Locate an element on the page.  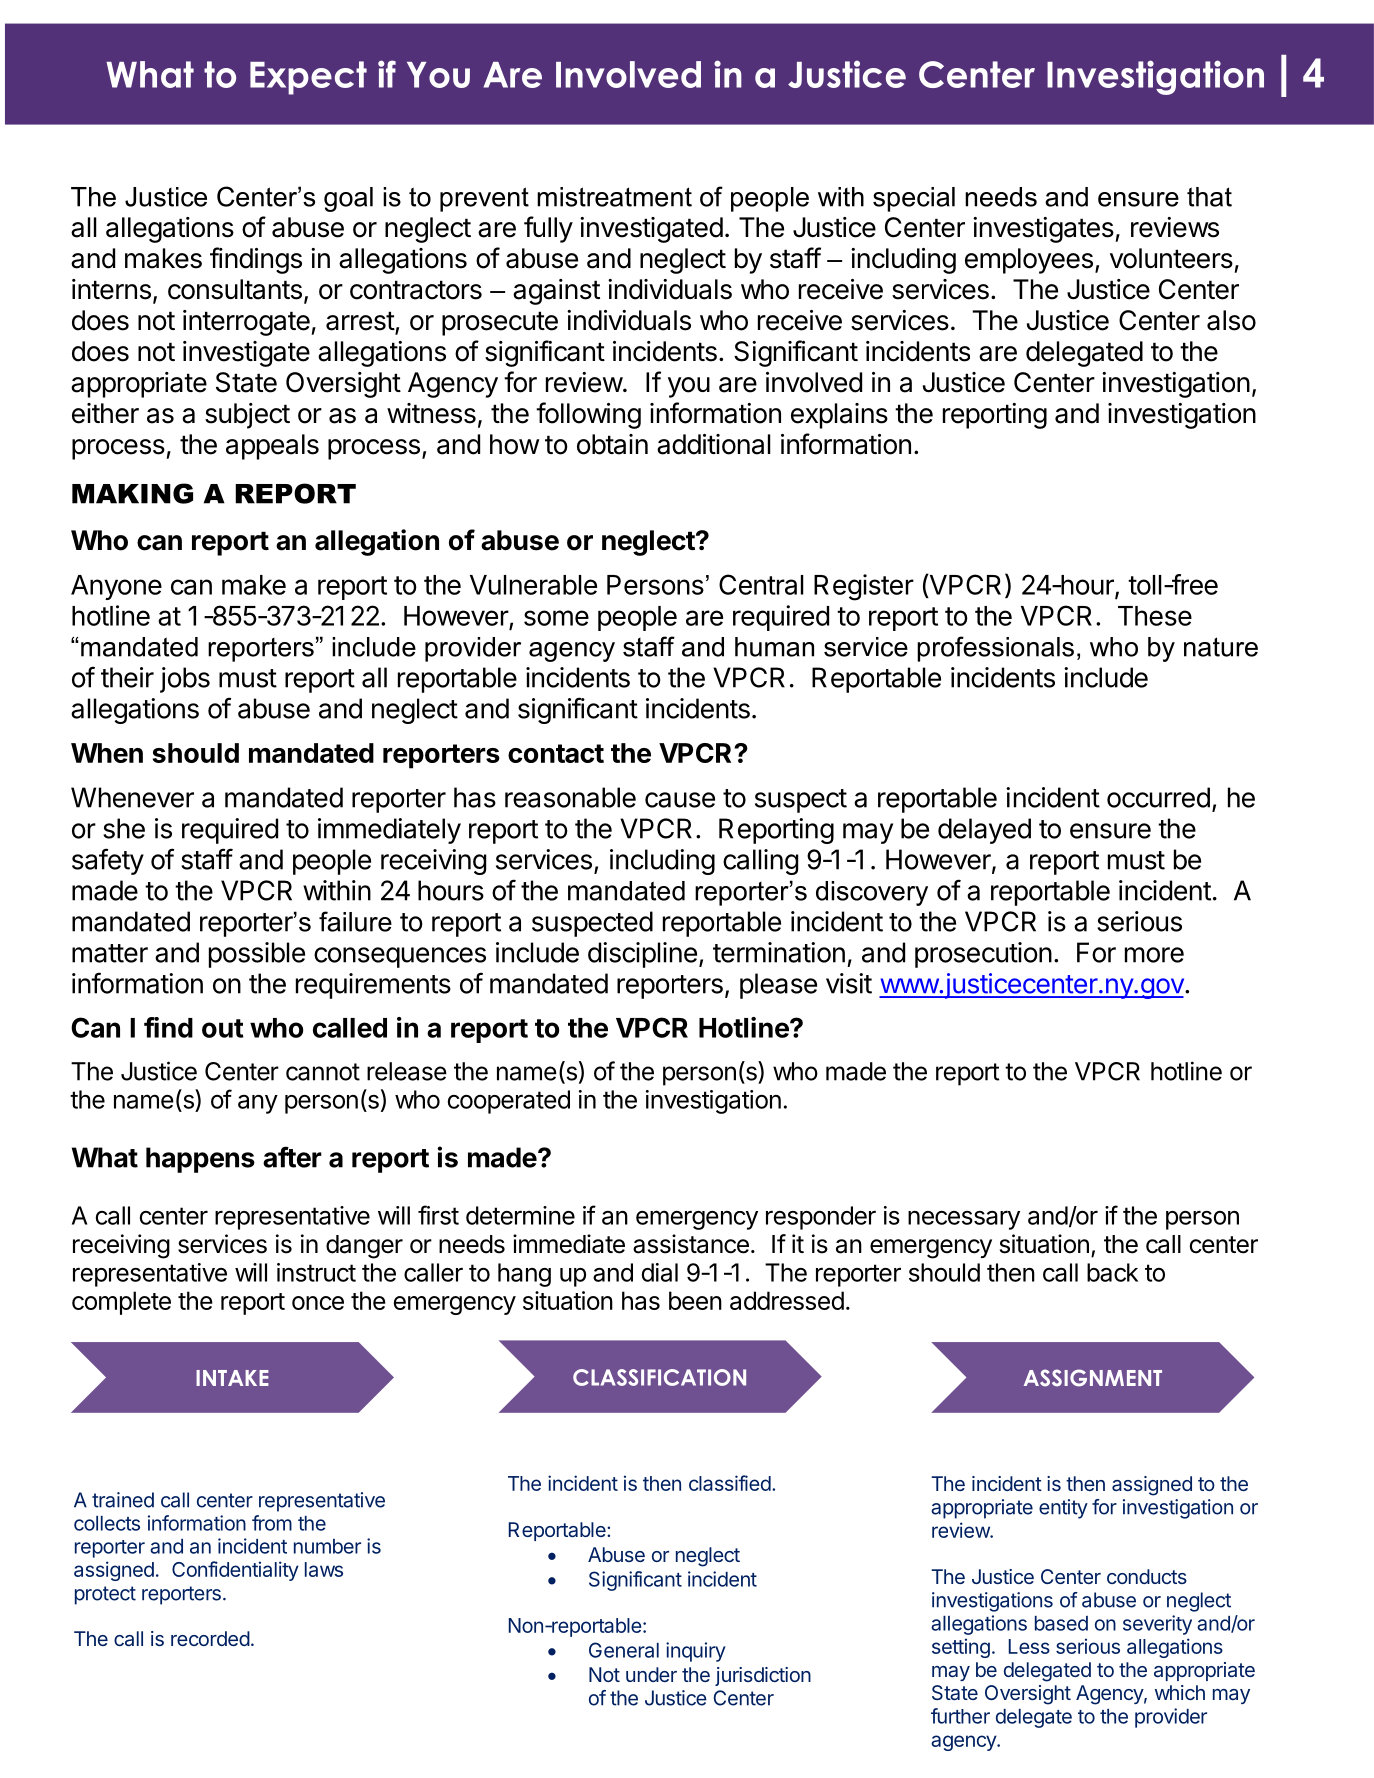
possible is located at coordinates (257, 955).
